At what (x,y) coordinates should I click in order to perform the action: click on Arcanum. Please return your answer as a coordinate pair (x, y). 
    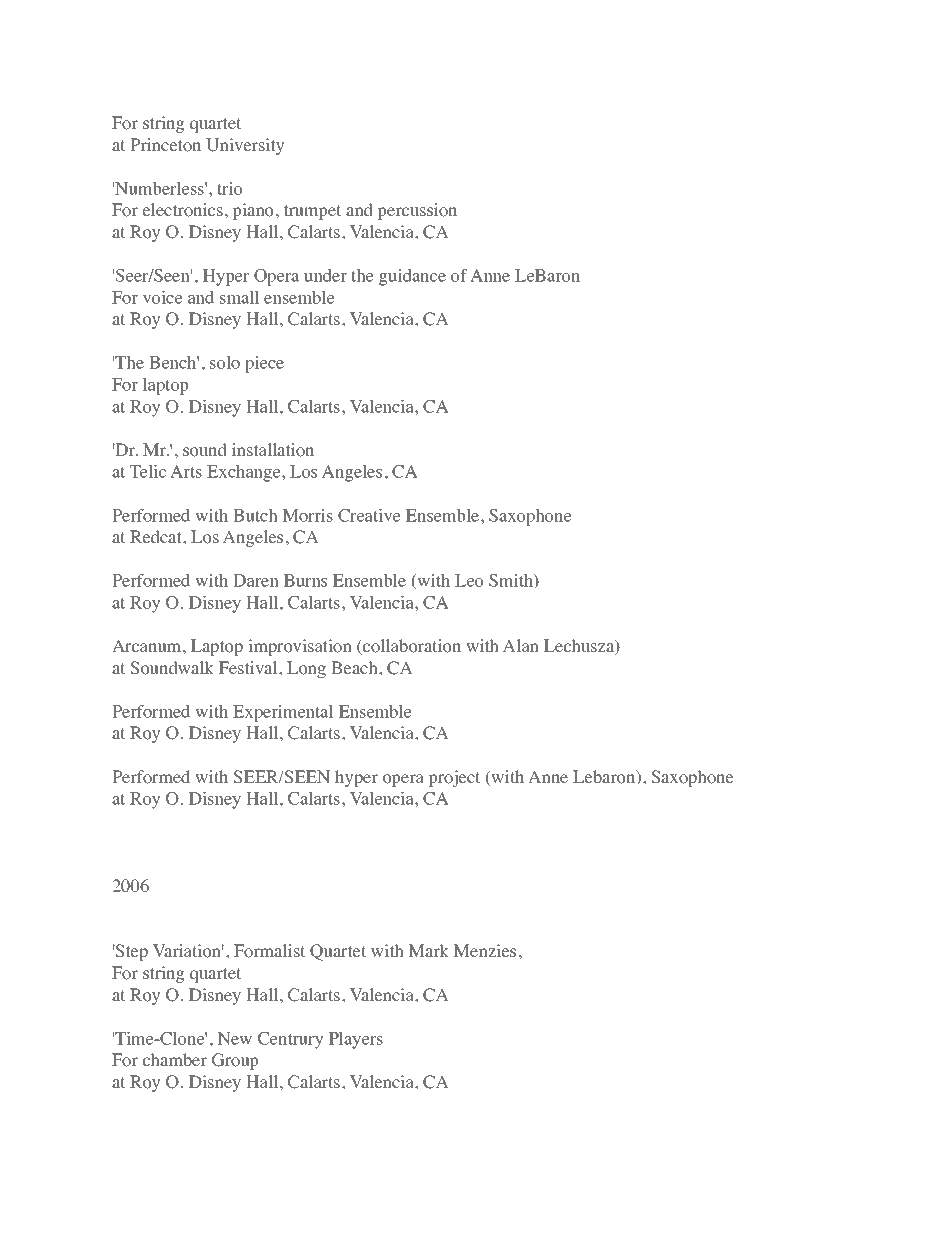
    Looking at the image, I should click on (148, 646).
